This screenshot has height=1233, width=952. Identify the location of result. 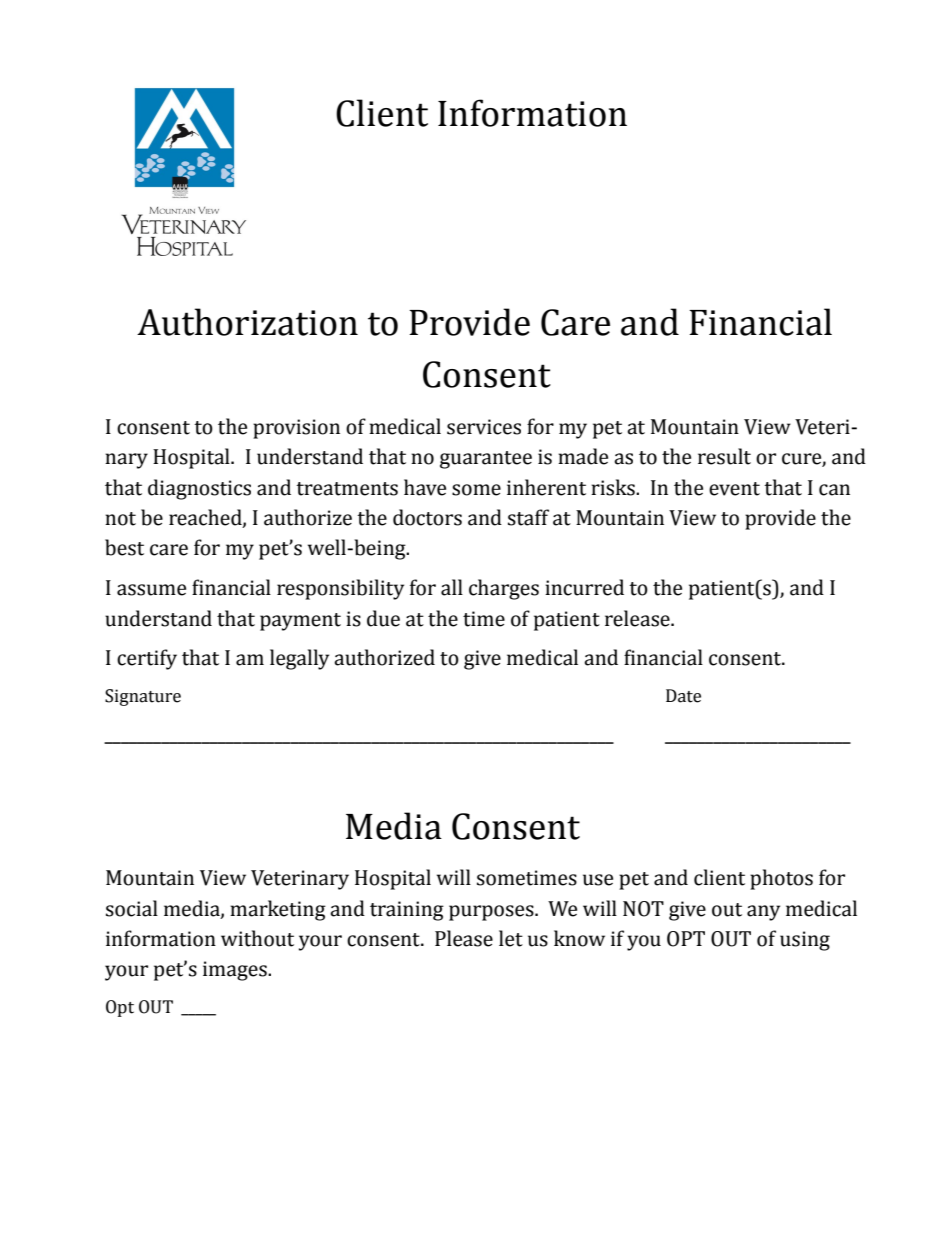
(724, 456).
